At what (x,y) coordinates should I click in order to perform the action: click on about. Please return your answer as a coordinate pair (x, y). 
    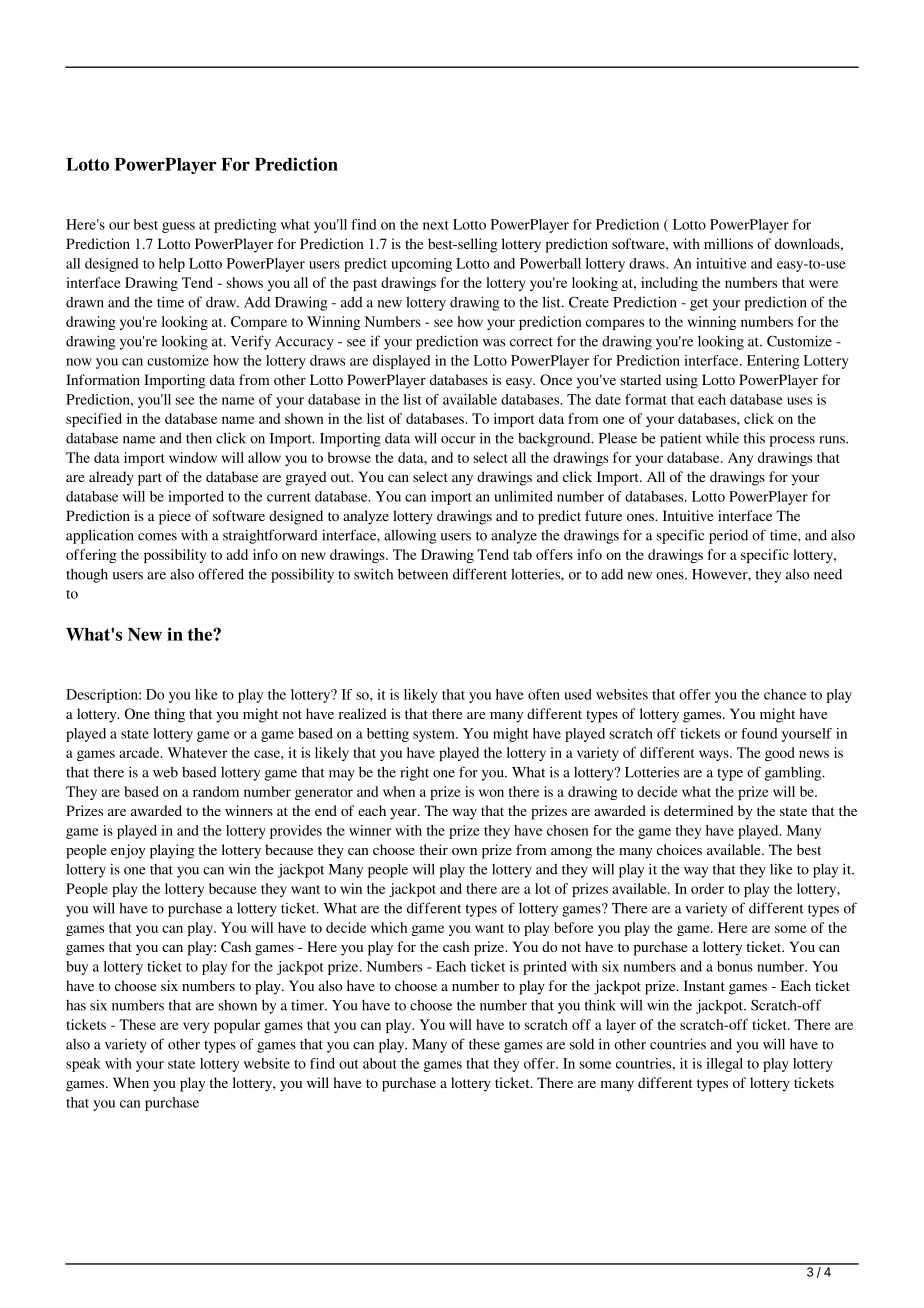
    Looking at the image, I should click on (380, 1063).
